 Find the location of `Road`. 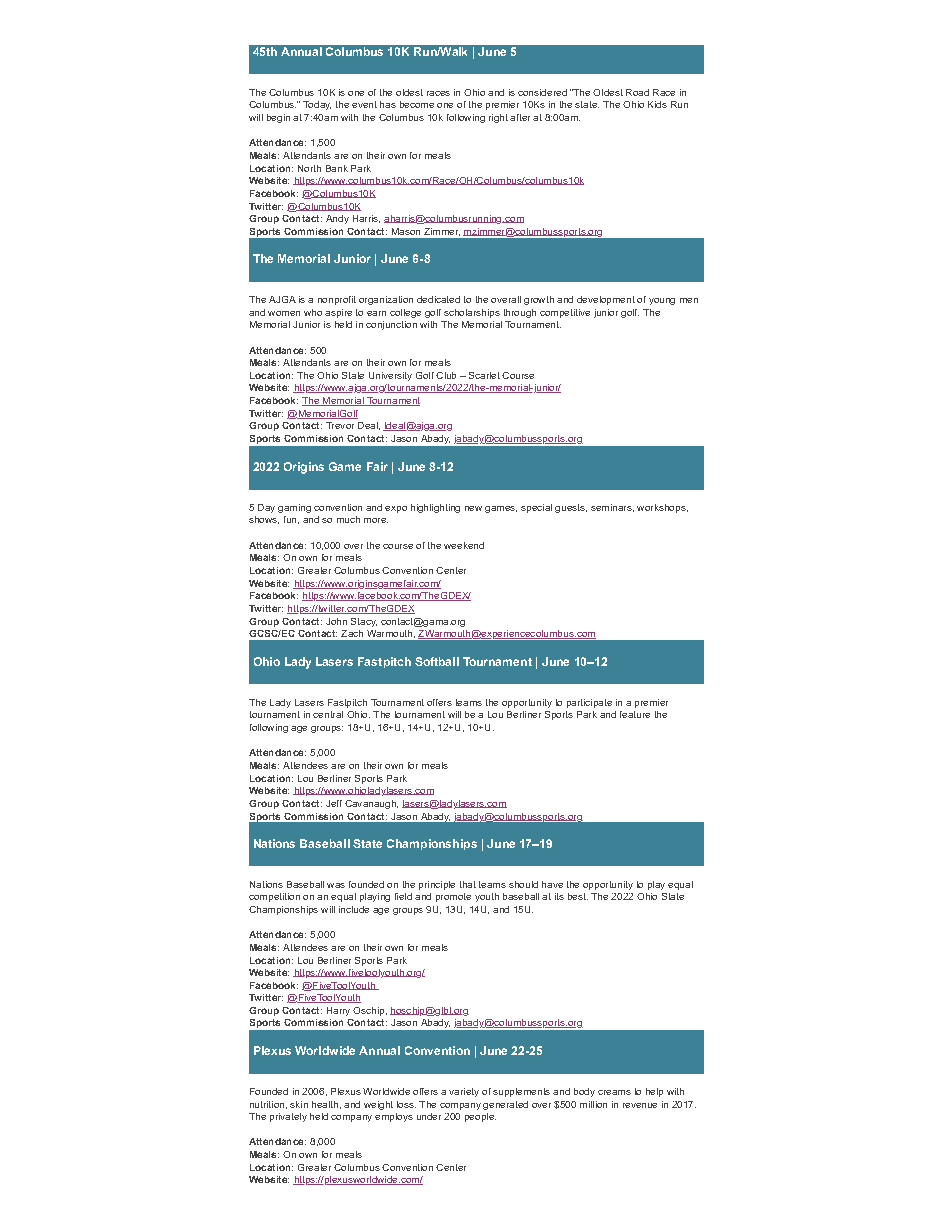

Road is located at coordinates (637, 92).
